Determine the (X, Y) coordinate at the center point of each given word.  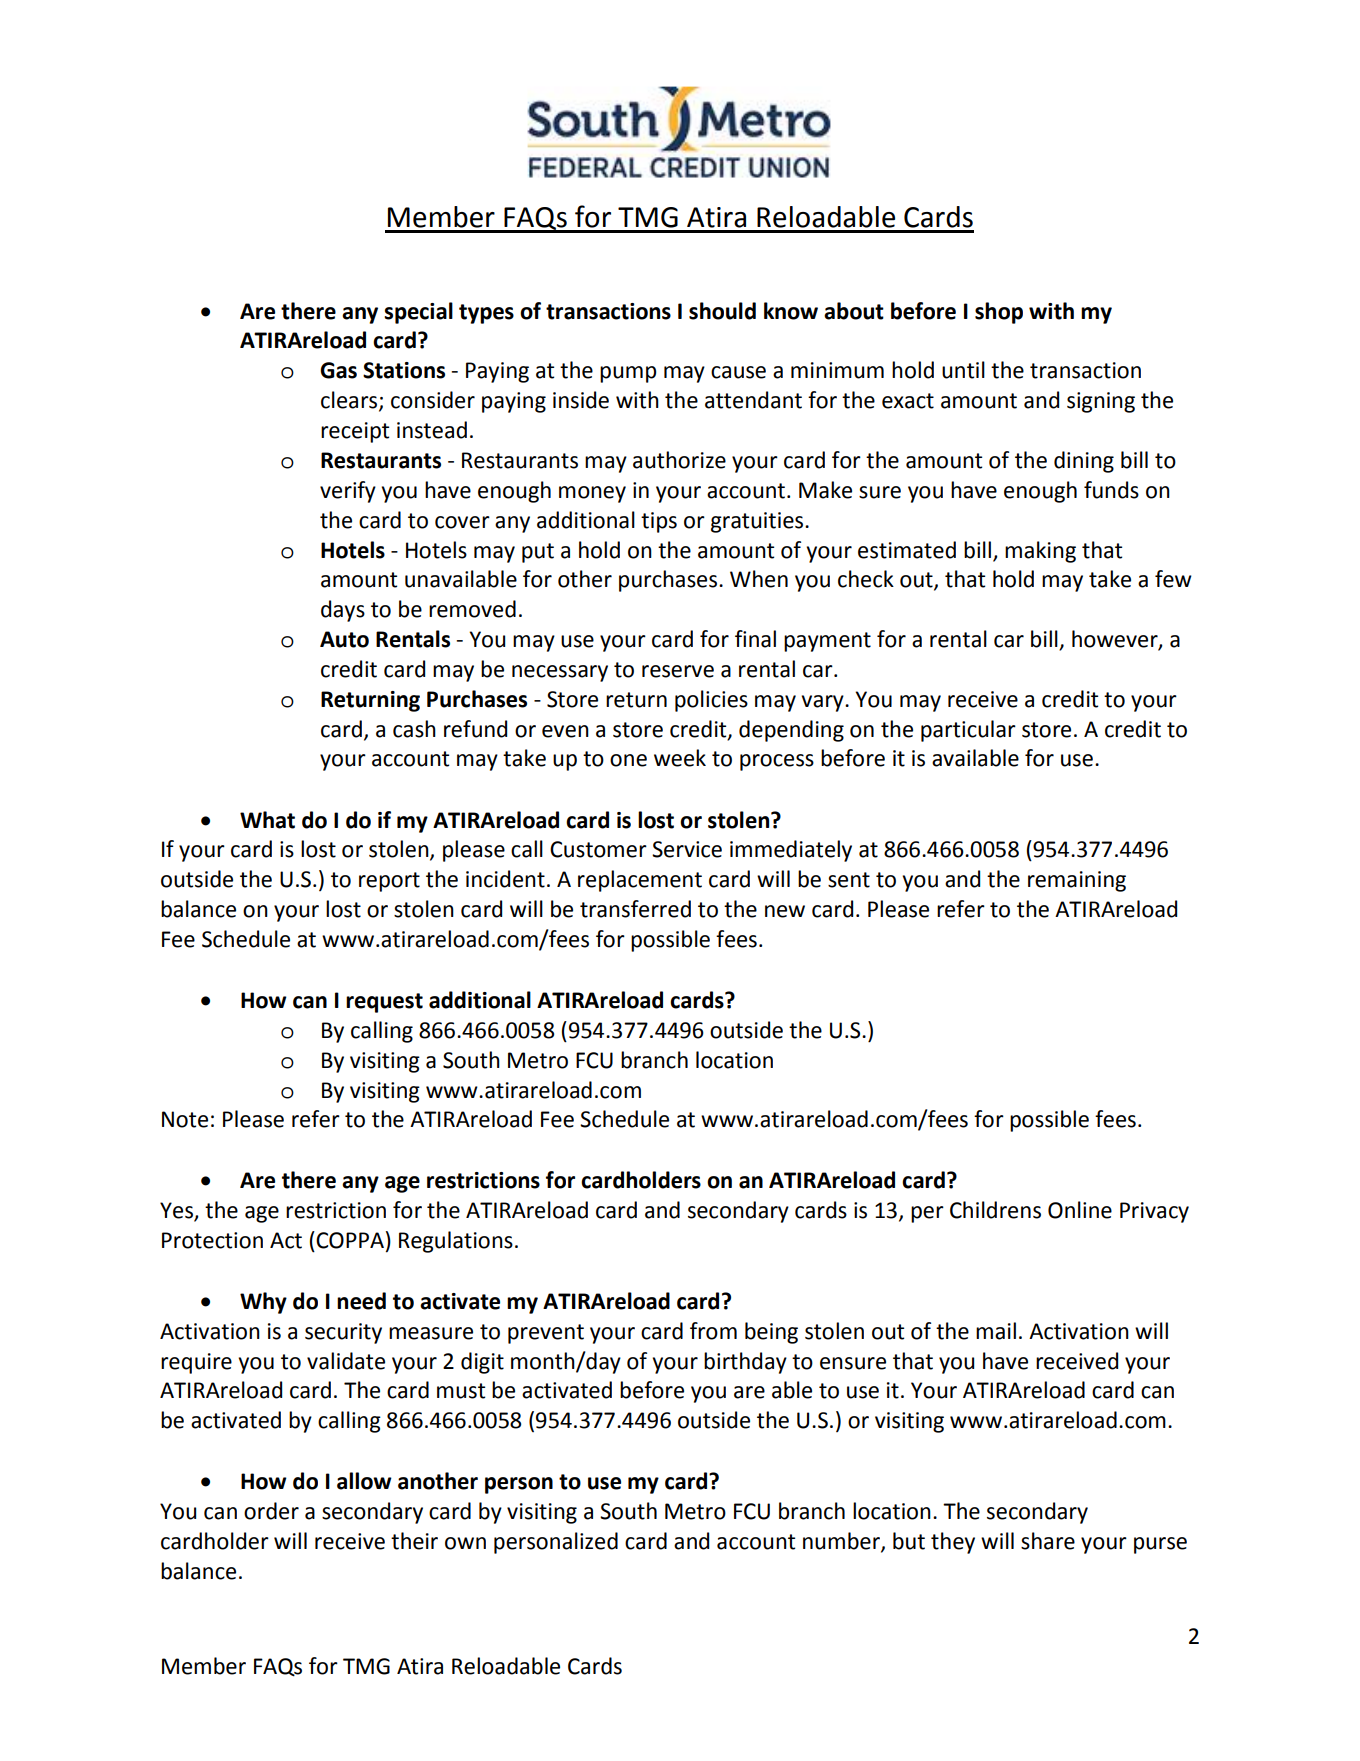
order (271, 1511)
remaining (1077, 881)
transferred (635, 909)
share (1048, 1541)
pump (628, 374)
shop (999, 313)
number (842, 1542)
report (389, 882)
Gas (338, 370)
